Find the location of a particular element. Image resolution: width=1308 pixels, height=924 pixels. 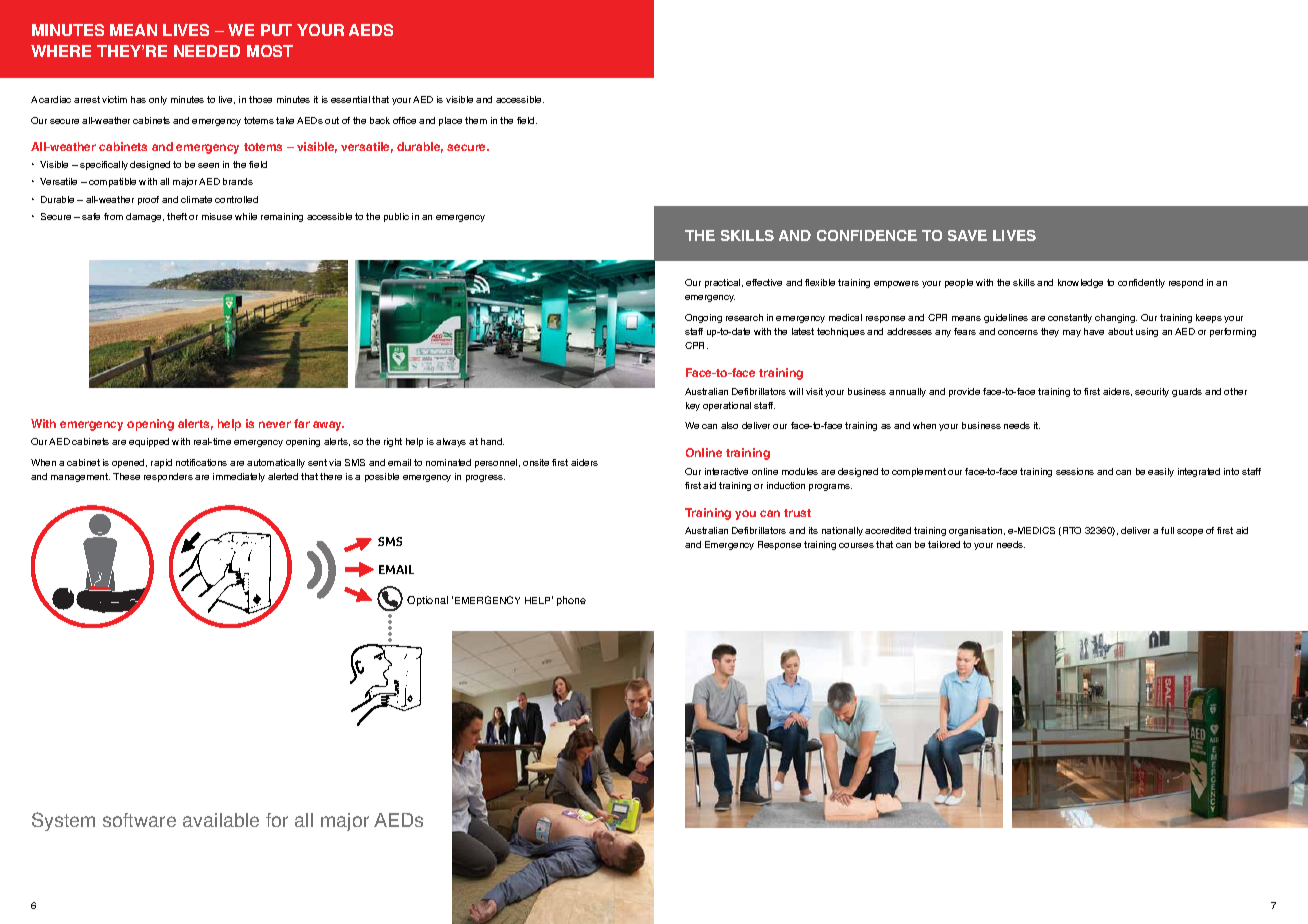

controlled is located at coordinates (236, 199).
